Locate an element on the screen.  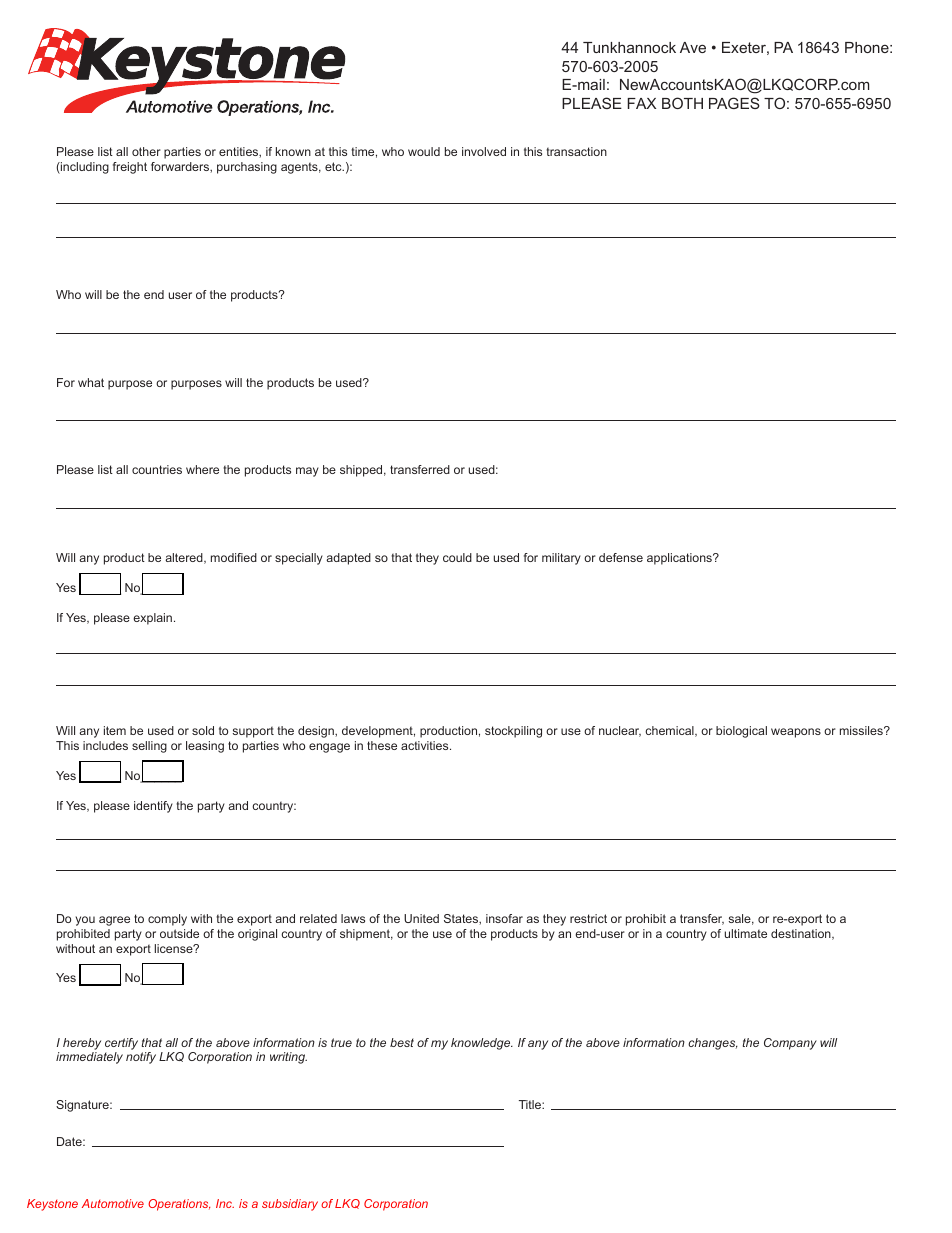
applications is located at coordinates (680, 559).
